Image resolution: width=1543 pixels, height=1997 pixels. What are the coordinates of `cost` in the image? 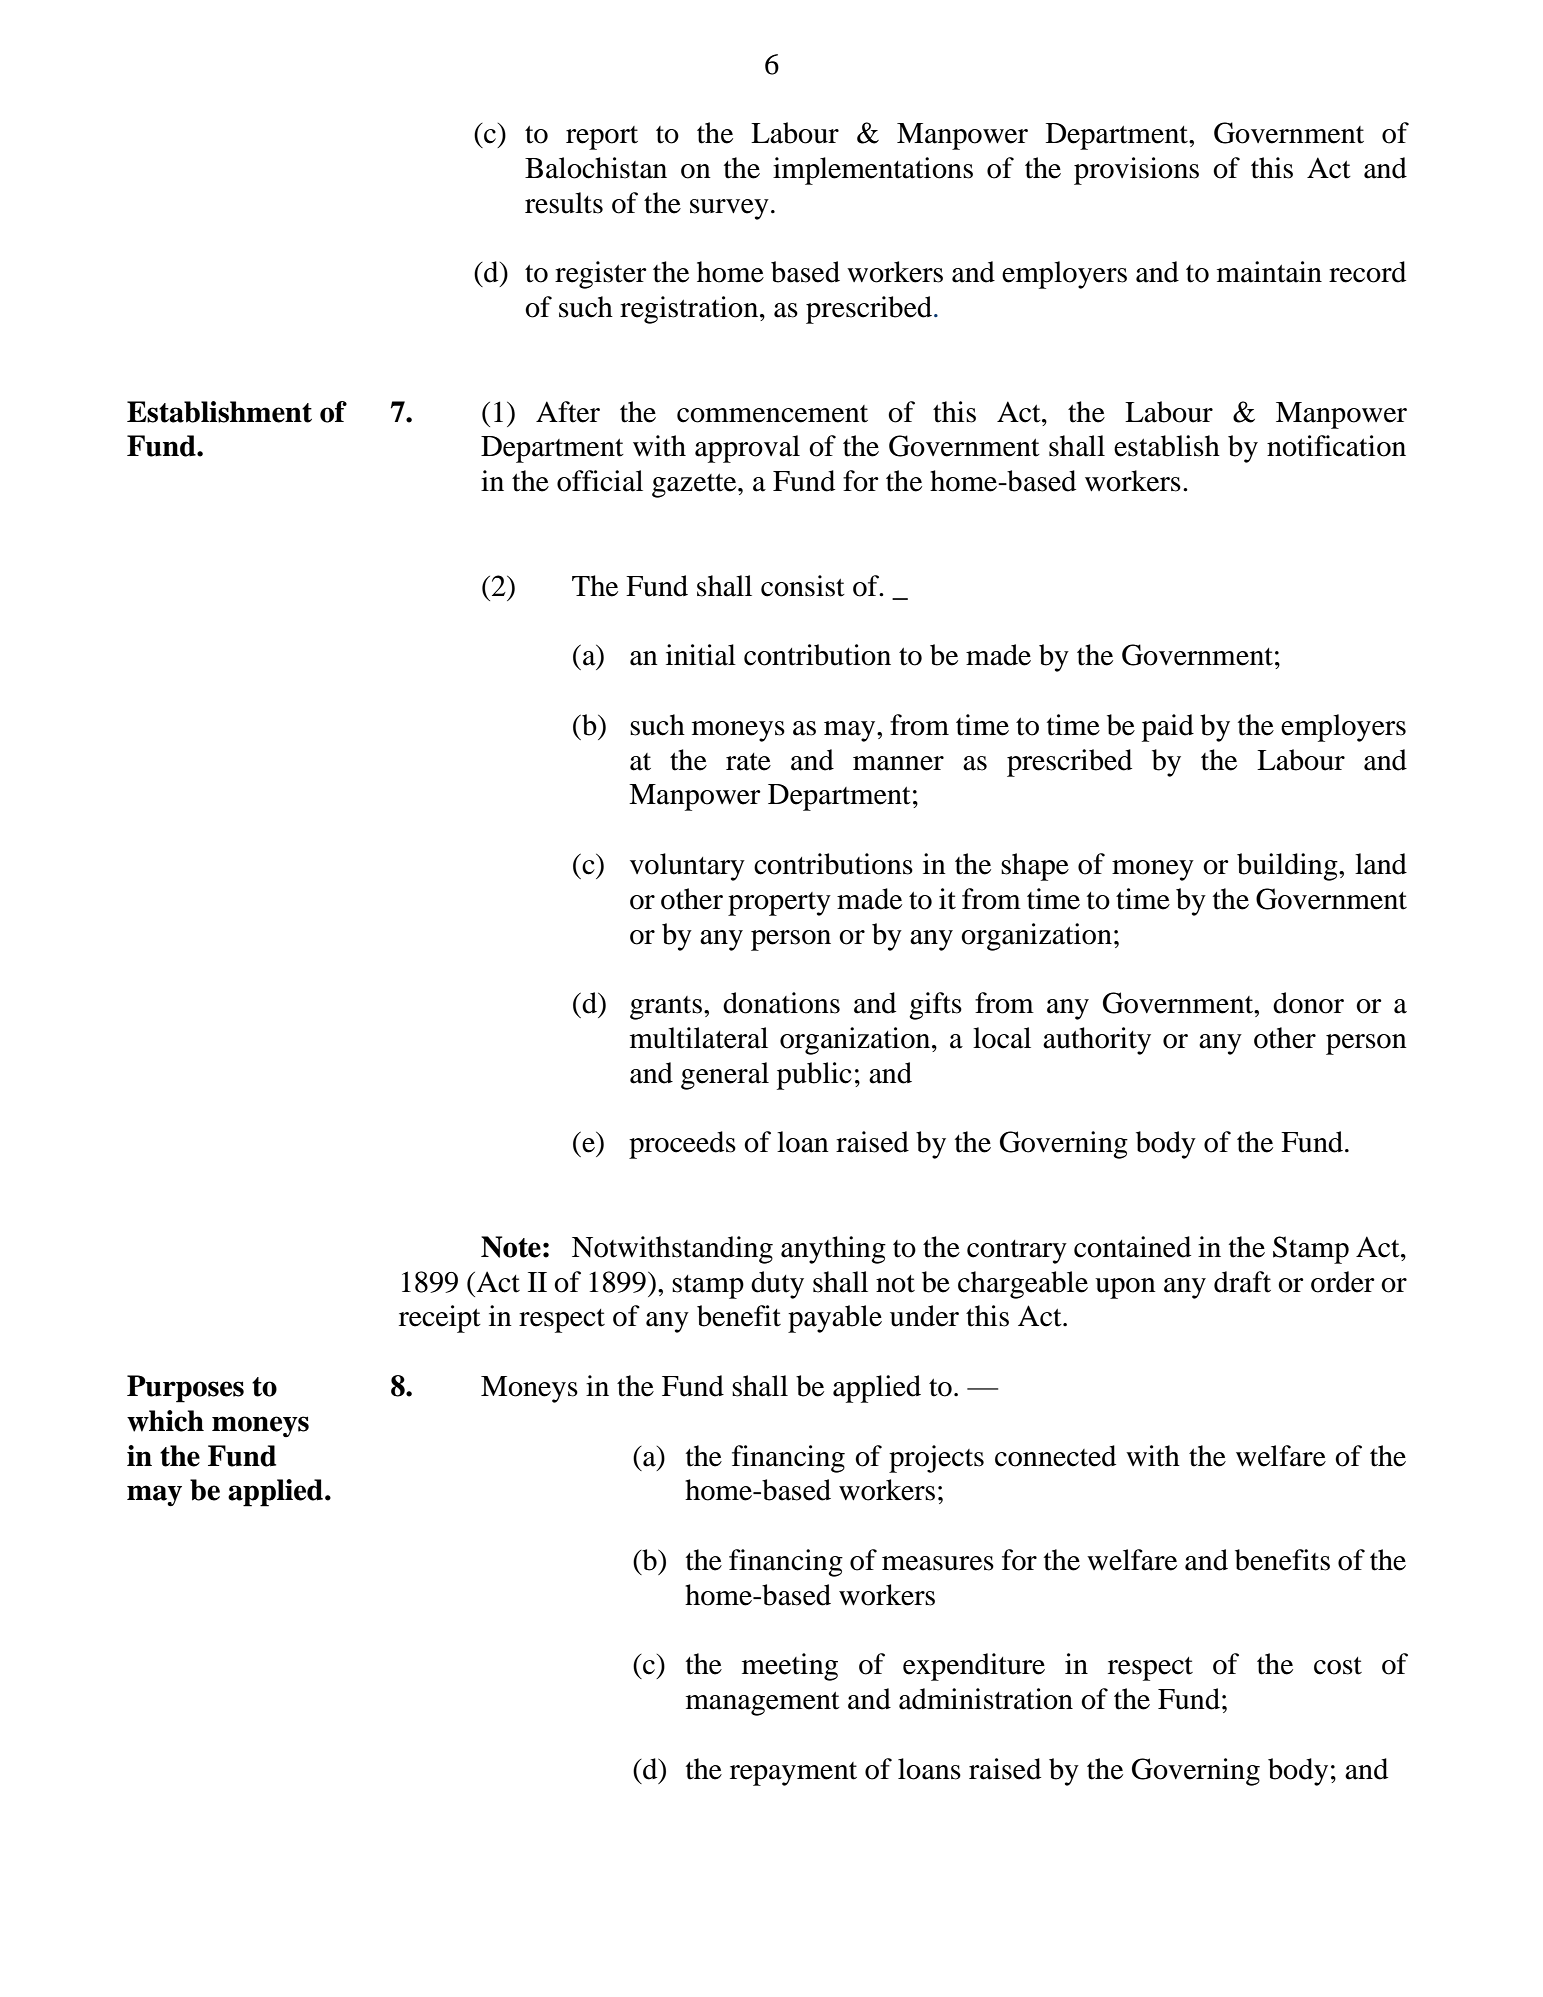 It's located at (1338, 1666).
